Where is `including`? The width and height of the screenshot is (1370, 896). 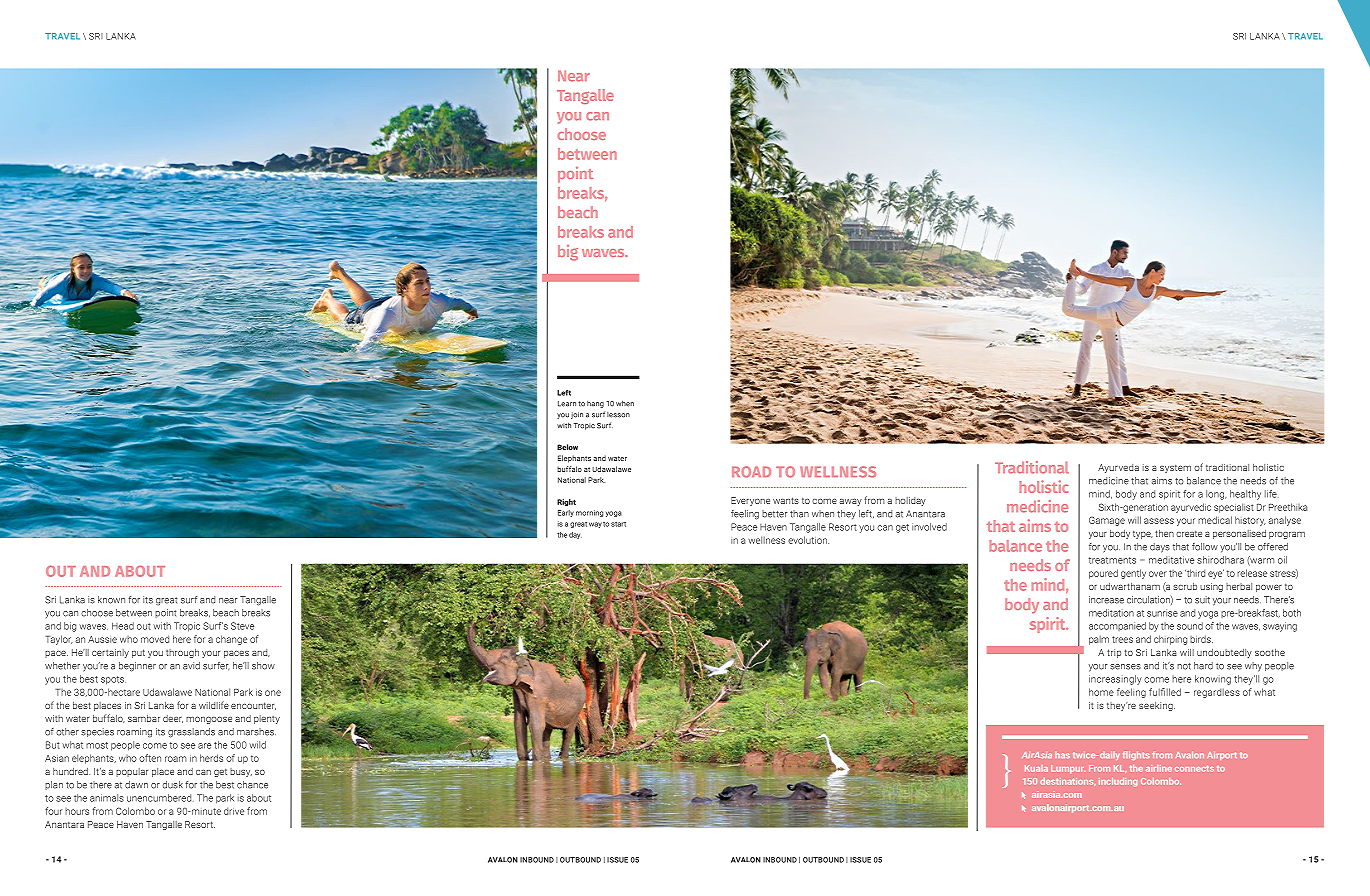 including is located at coordinates (1118, 782).
